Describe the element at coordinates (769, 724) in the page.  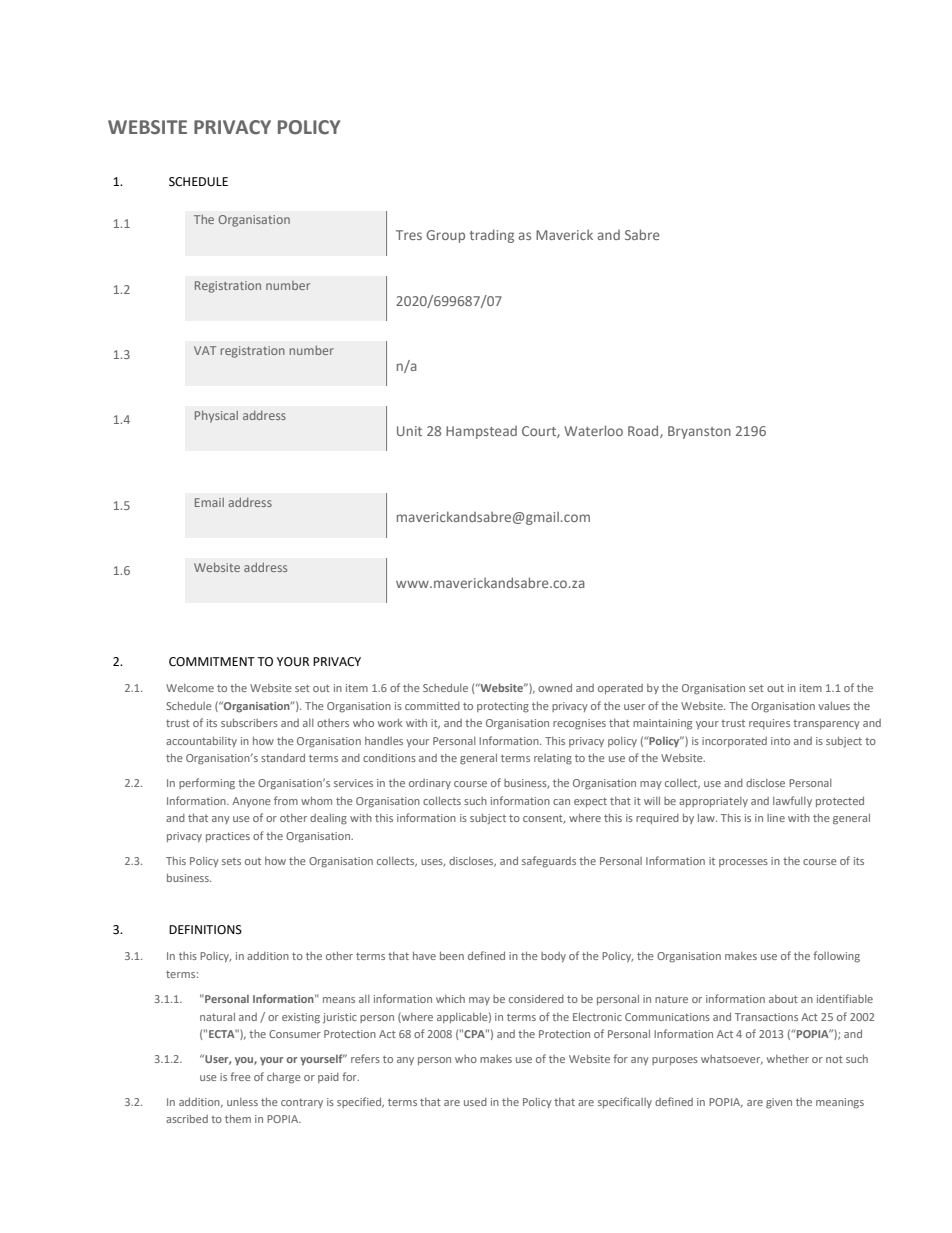
I see `requires` at that location.
